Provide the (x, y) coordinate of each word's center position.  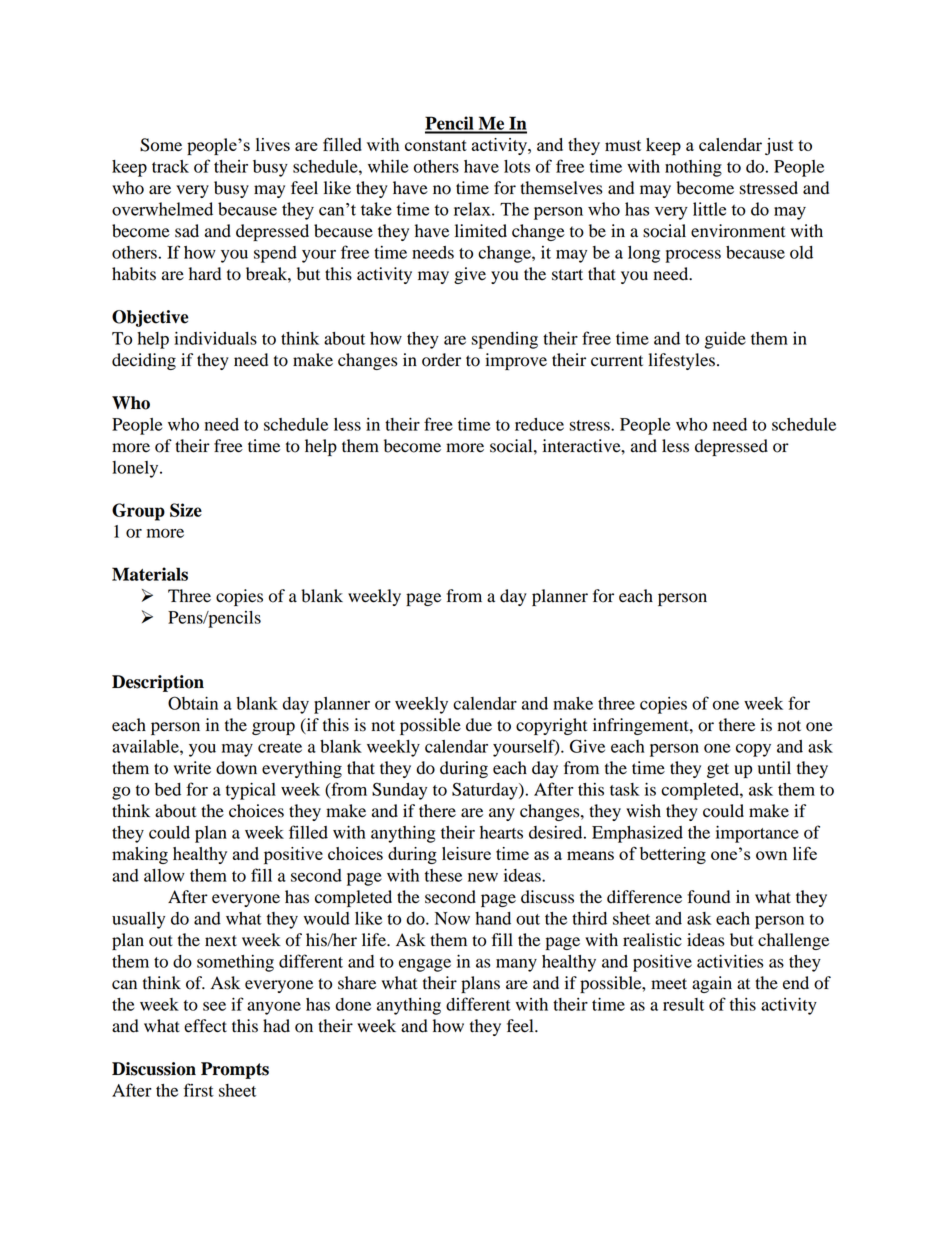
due (479, 725)
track (170, 166)
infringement (642, 726)
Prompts (235, 1070)
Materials (150, 574)
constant (436, 145)
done (353, 1004)
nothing (693, 168)
